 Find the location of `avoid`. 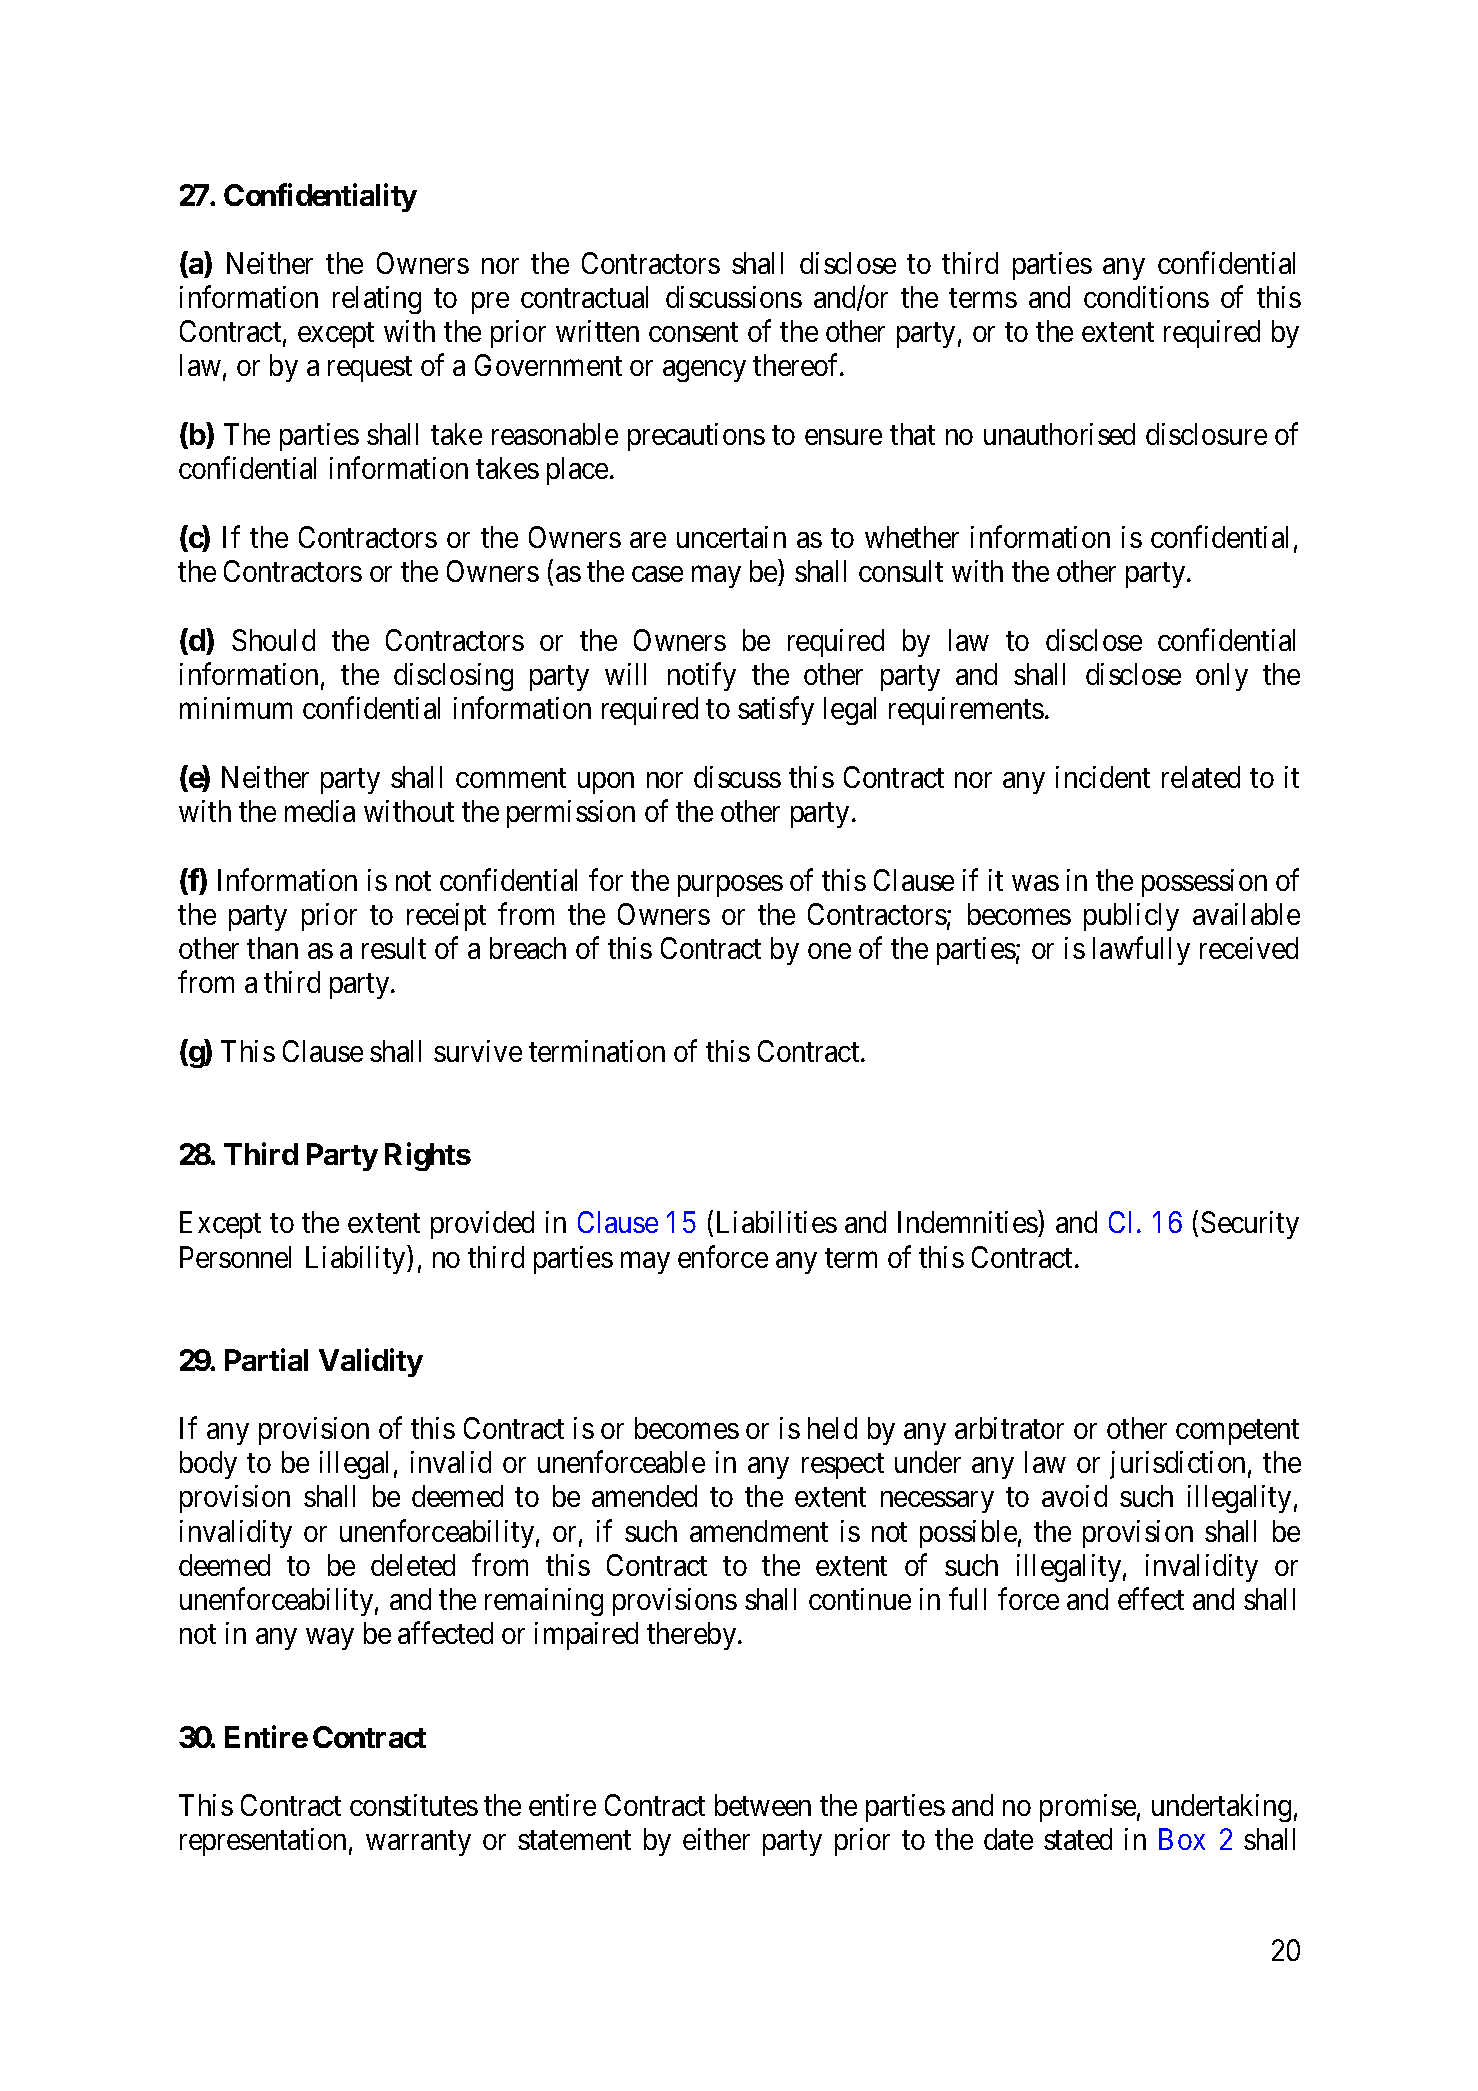

avoid is located at coordinates (1074, 1496).
